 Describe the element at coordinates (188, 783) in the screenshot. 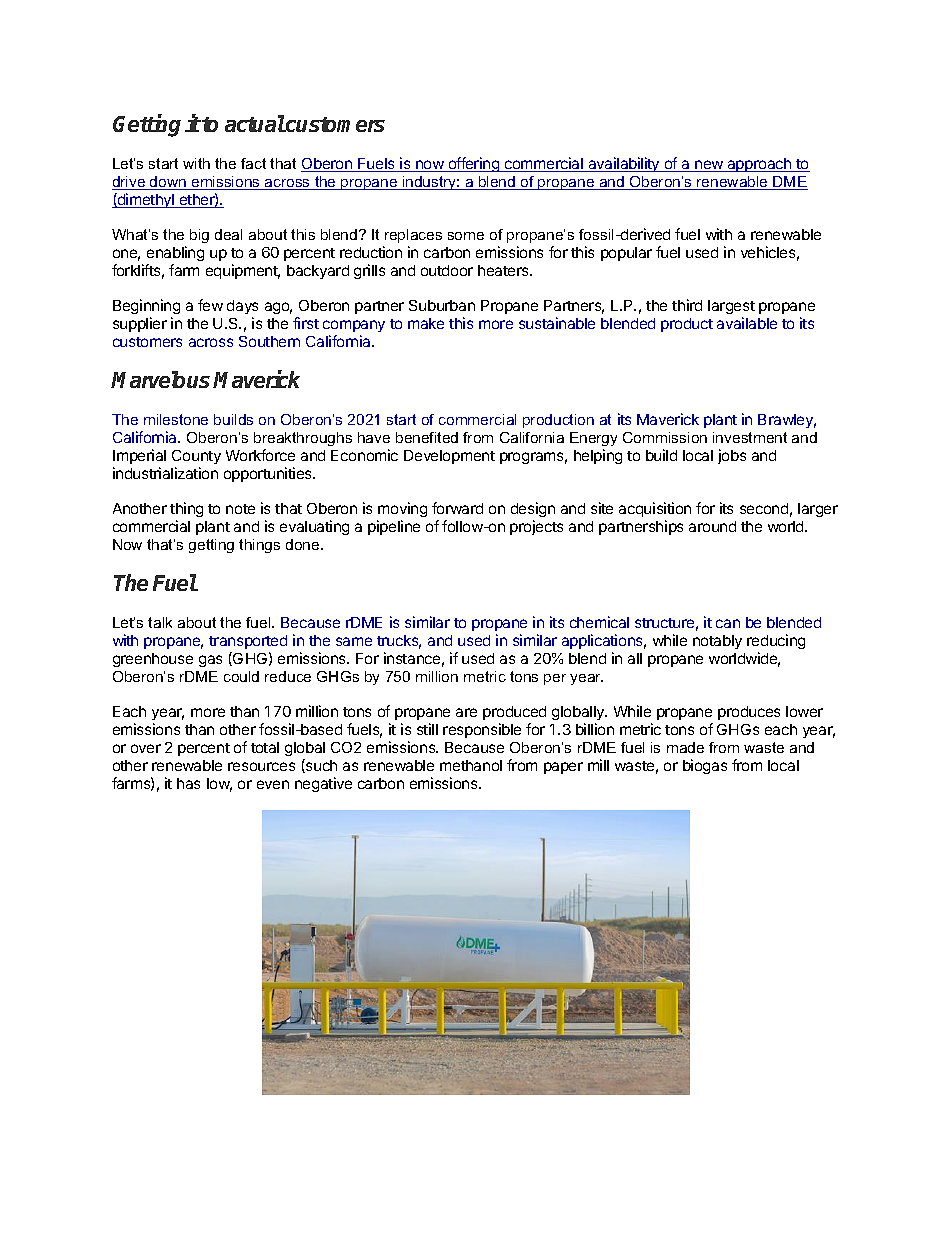

I see `has` at that location.
